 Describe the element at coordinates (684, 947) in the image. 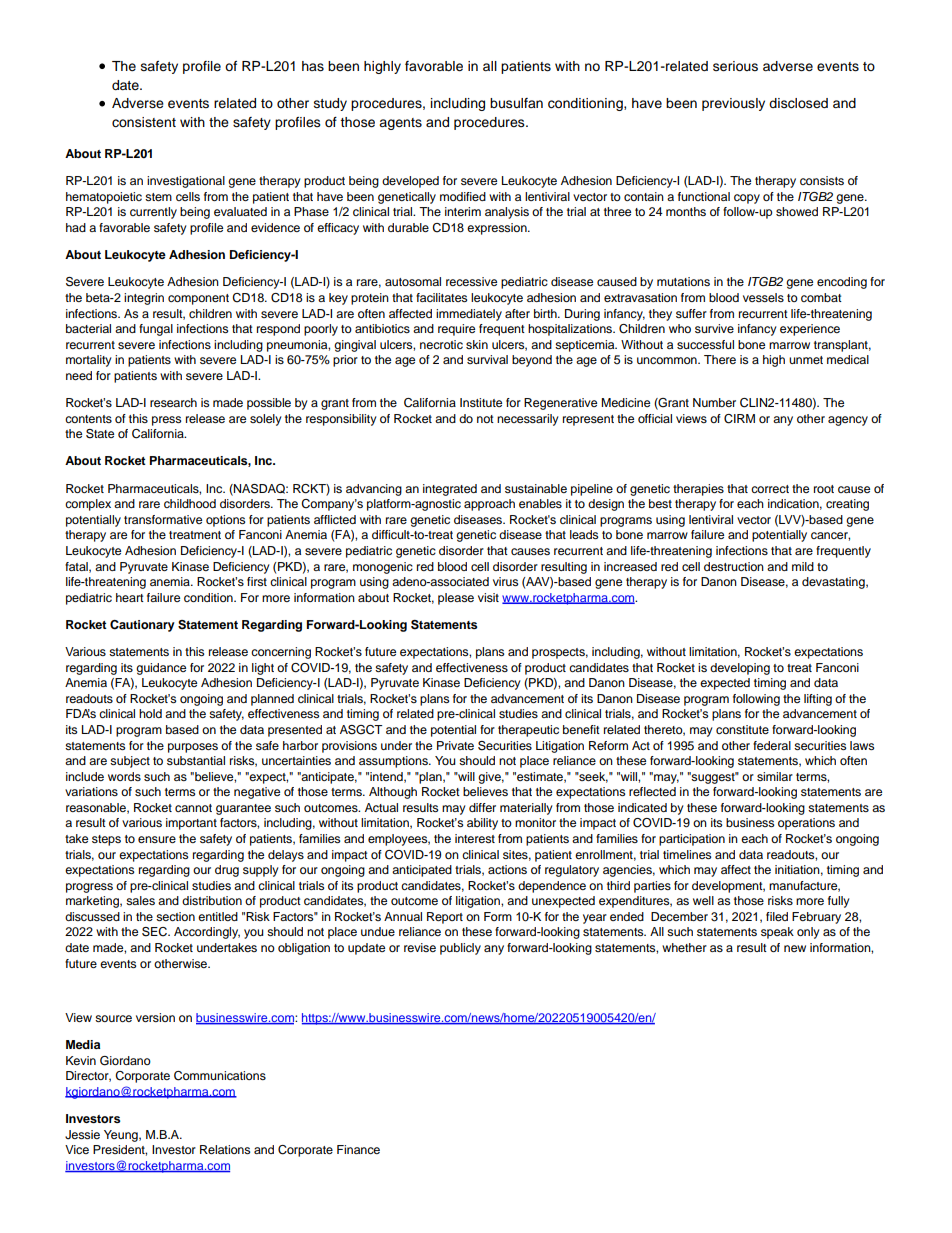

I see `whether` at that location.
